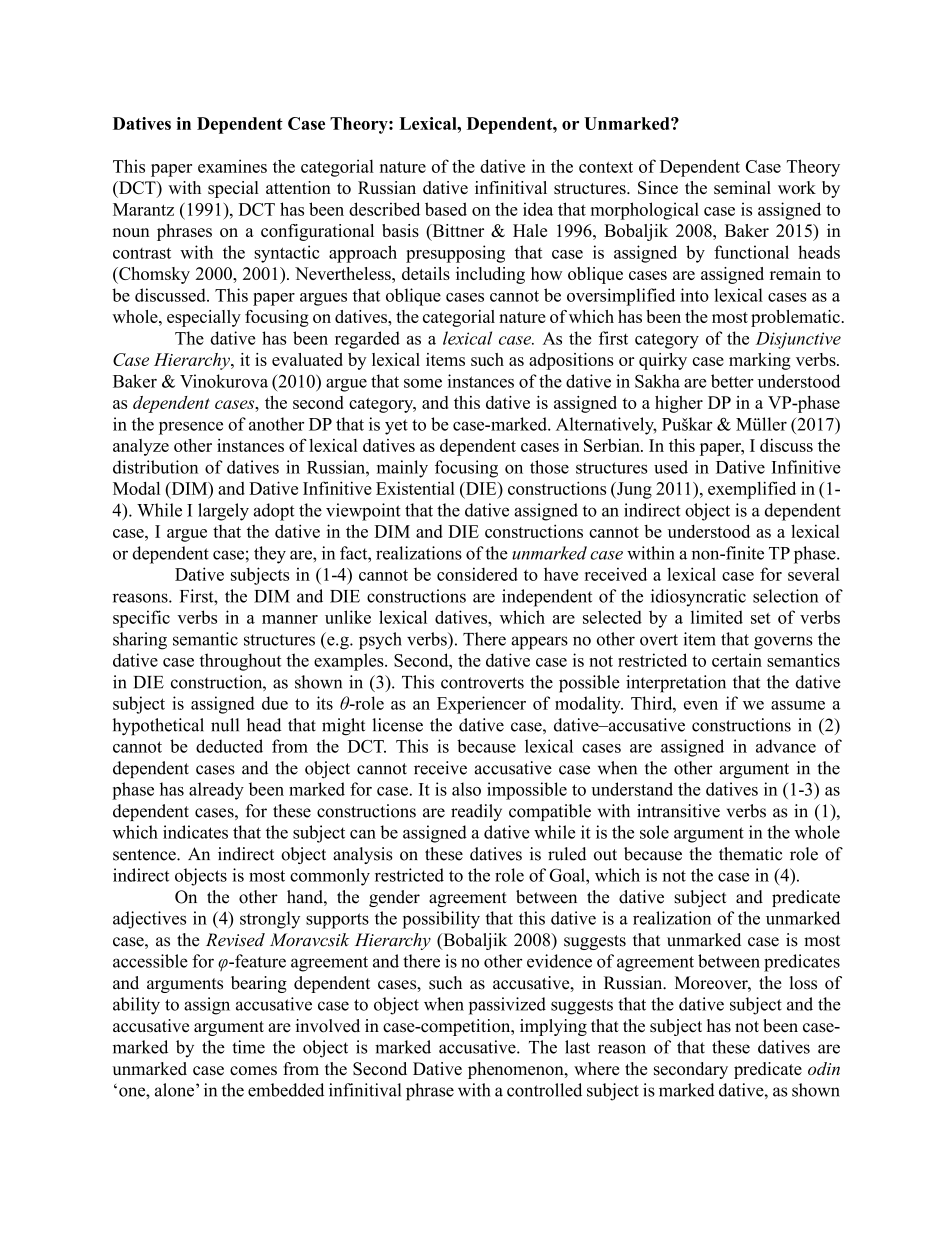 This image has width=952, height=1233. I want to click on throughout, so click(240, 662).
